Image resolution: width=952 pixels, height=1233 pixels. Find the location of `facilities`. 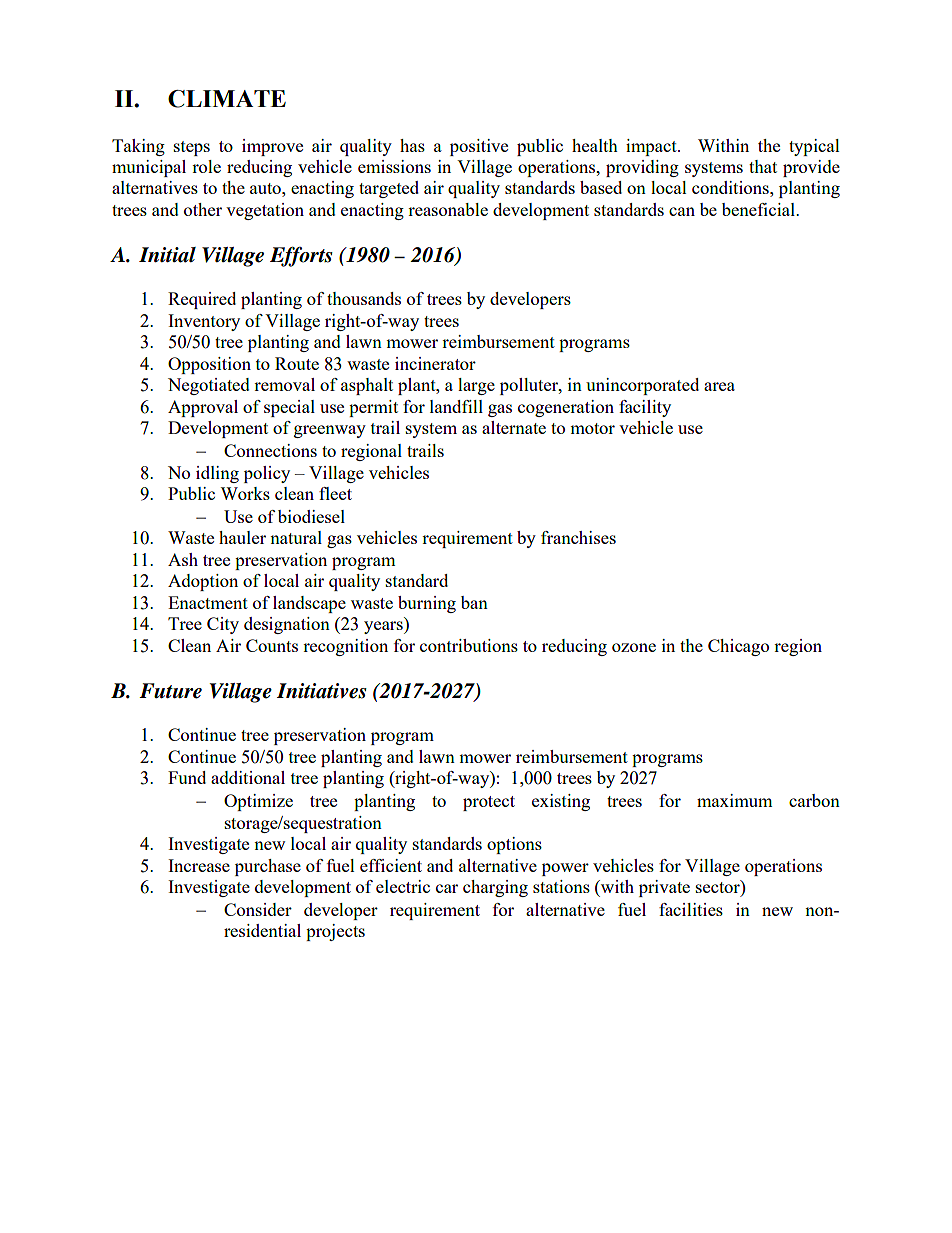

facilities is located at coordinates (691, 909).
